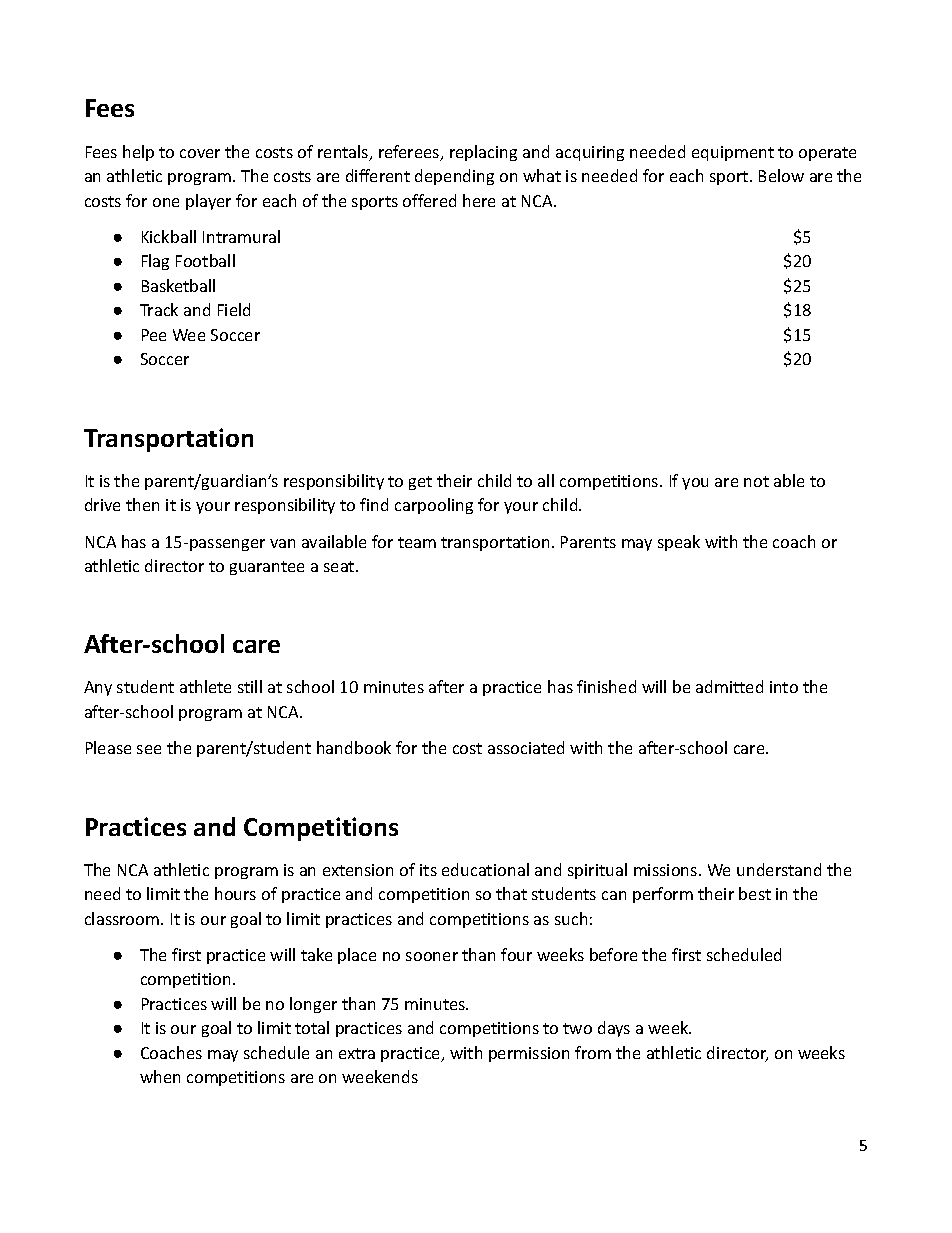 This document has width=952, height=1233. What do you see at coordinates (614, 1029) in the document?
I see `days` at bounding box center [614, 1029].
